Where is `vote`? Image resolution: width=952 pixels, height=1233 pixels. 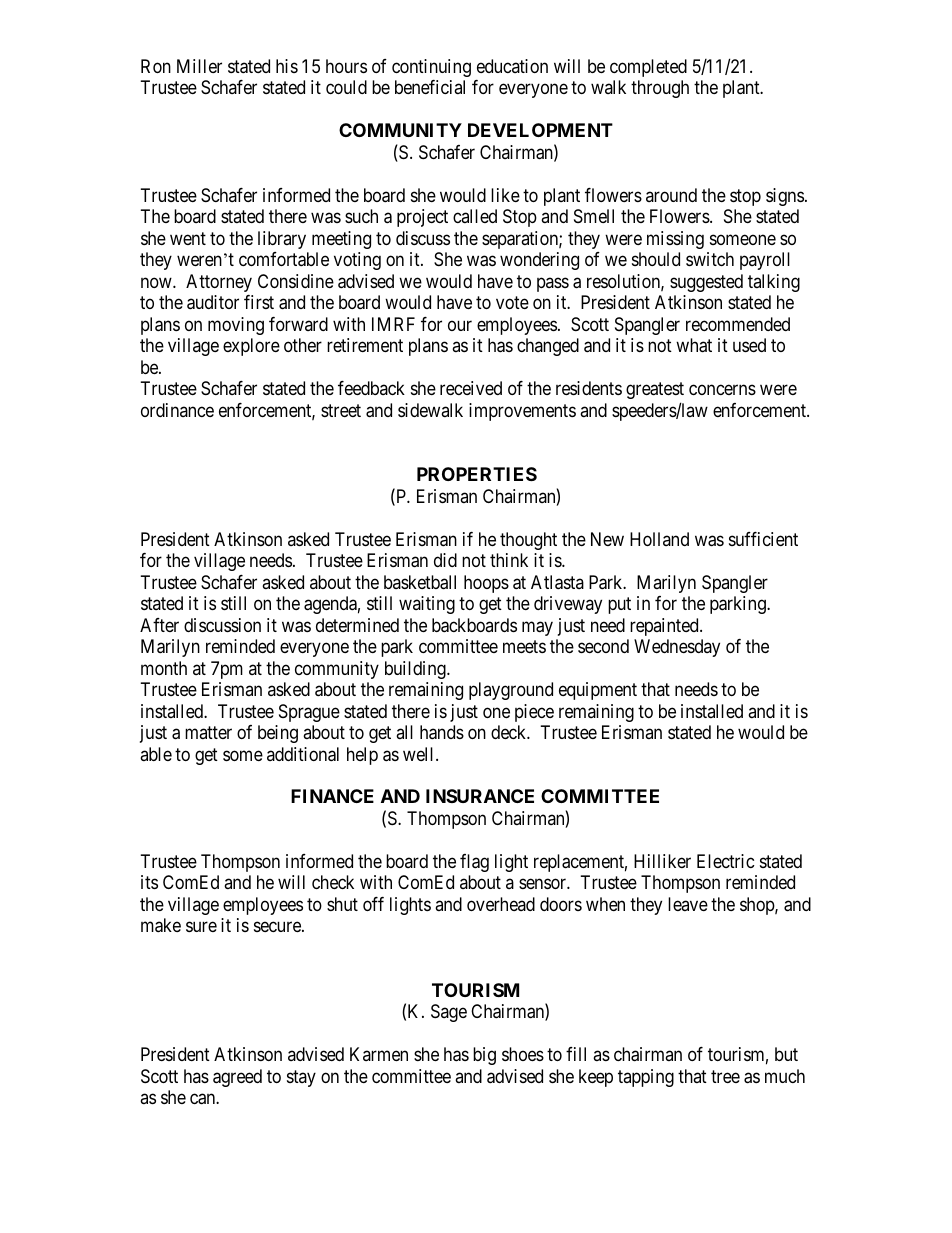
vote is located at coordinates (512, 302).
